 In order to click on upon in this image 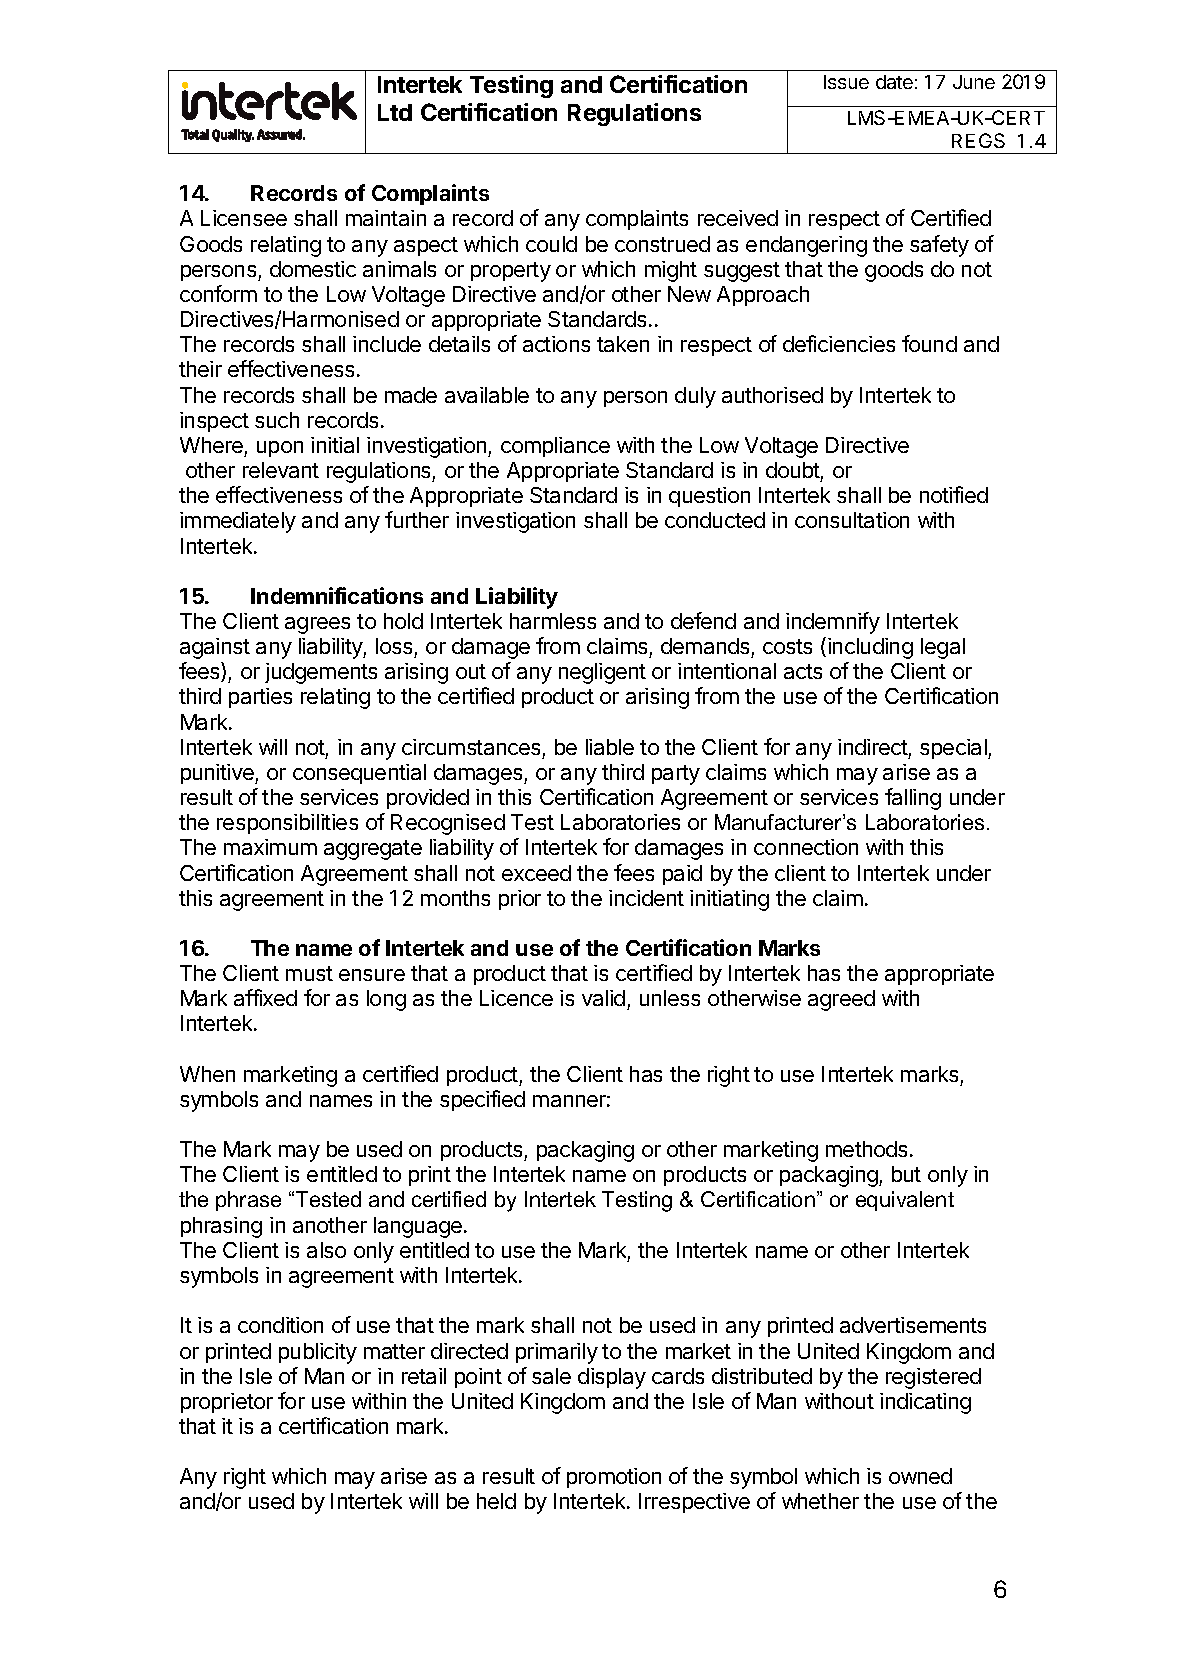, I will do `click(280, 449)`.
